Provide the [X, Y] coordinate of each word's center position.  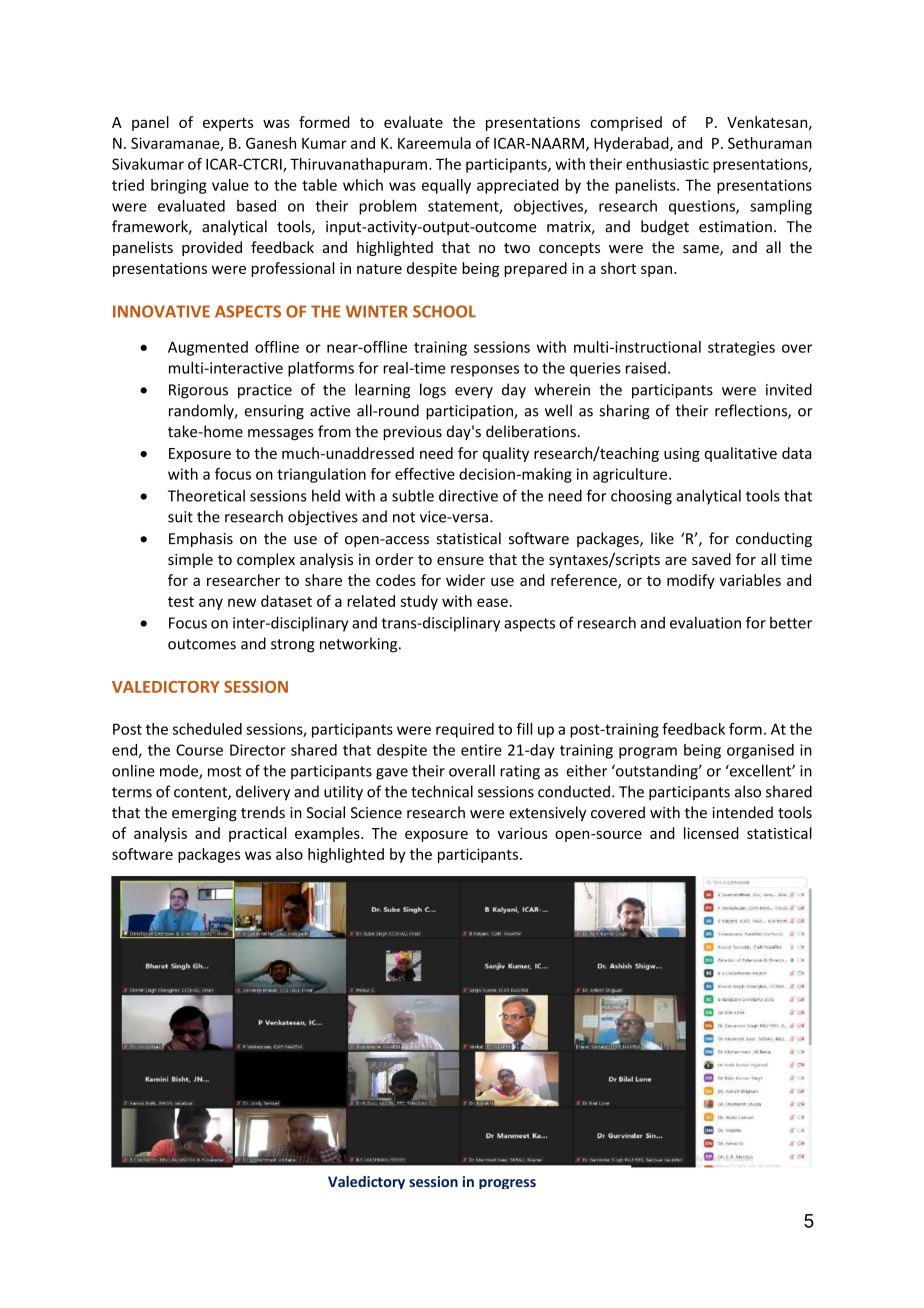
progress [507, 1184]
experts [228, 124]
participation [470, 412]
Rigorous [198, 391]
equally [446, 186]
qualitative [741, 454]
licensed [711, 833]
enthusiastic [667, 164]
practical [257, 834]
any [211, 604]
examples [328, 834]
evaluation [705, 622]
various [522, 833]
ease [492, 602]
